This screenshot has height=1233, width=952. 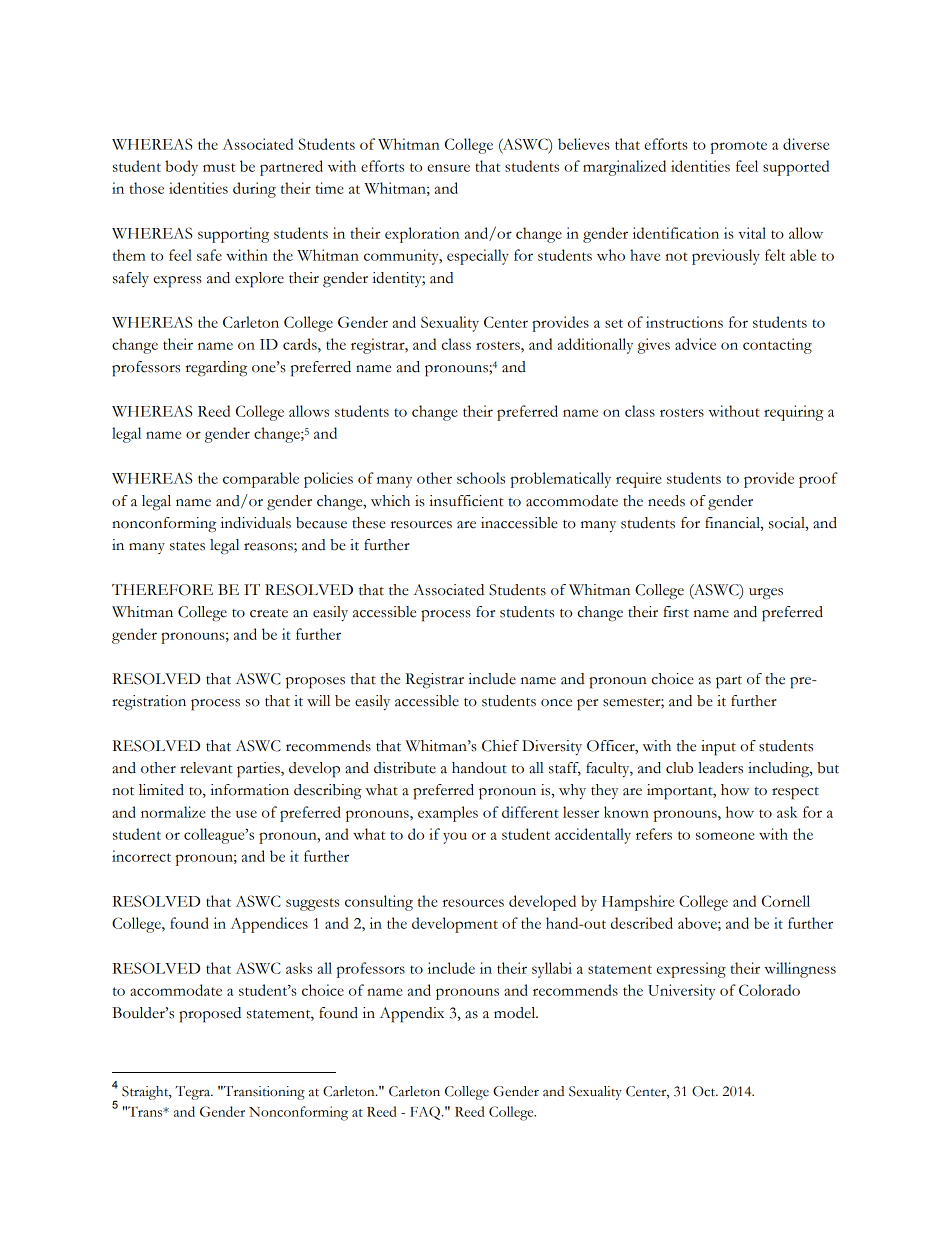 What do you see at coordinates (705, 1091) in the screenshot?
I see `Oct` at bounding box center [705, 1091].
